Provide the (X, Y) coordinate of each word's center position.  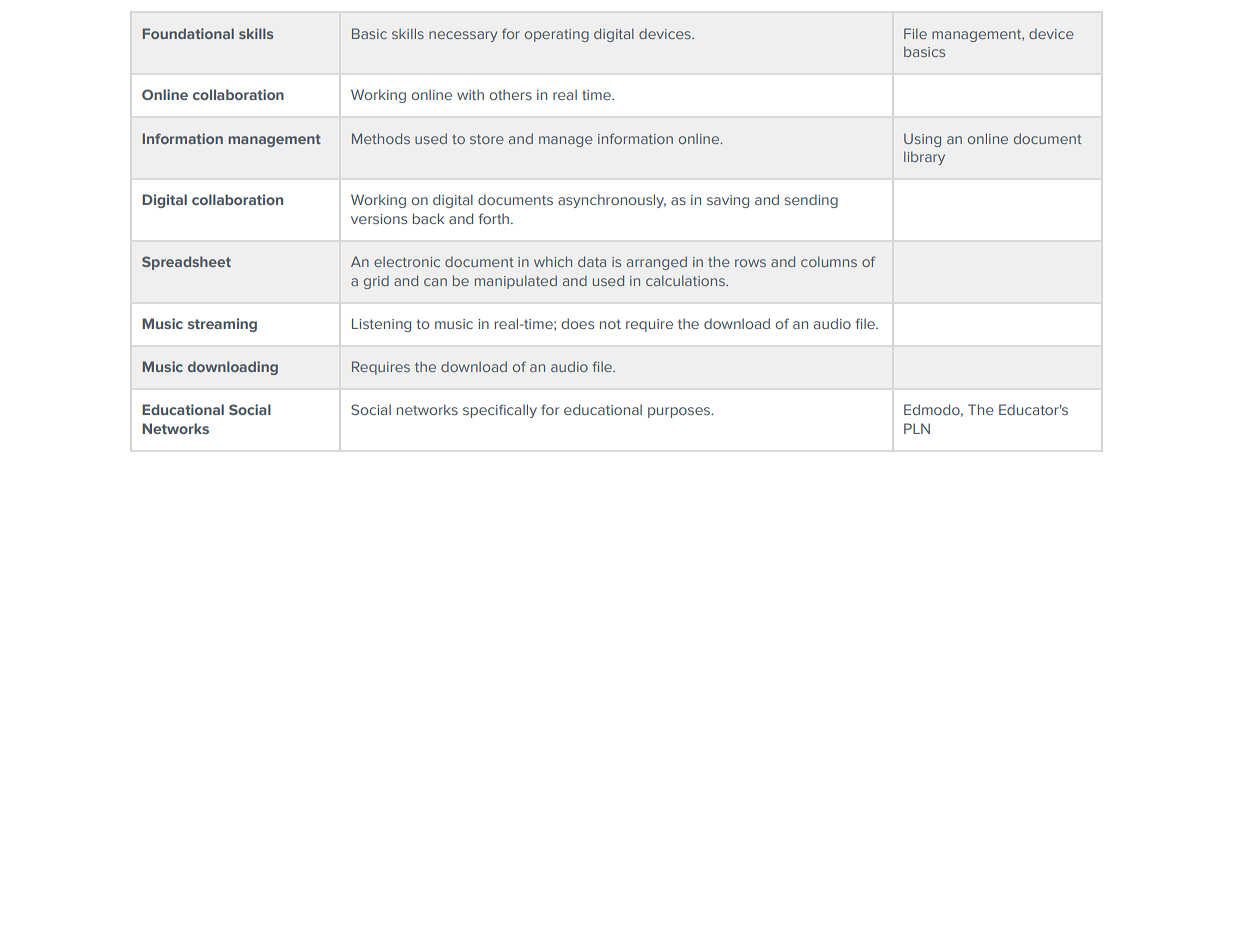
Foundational (188, 33)
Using (922, 140)
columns (829, 261)
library (924, 158)
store (487, 139)
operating (557, 35)
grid (376, 282)
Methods (381, 138)
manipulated (516, 282)
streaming (222, 325)
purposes (680, 412)
